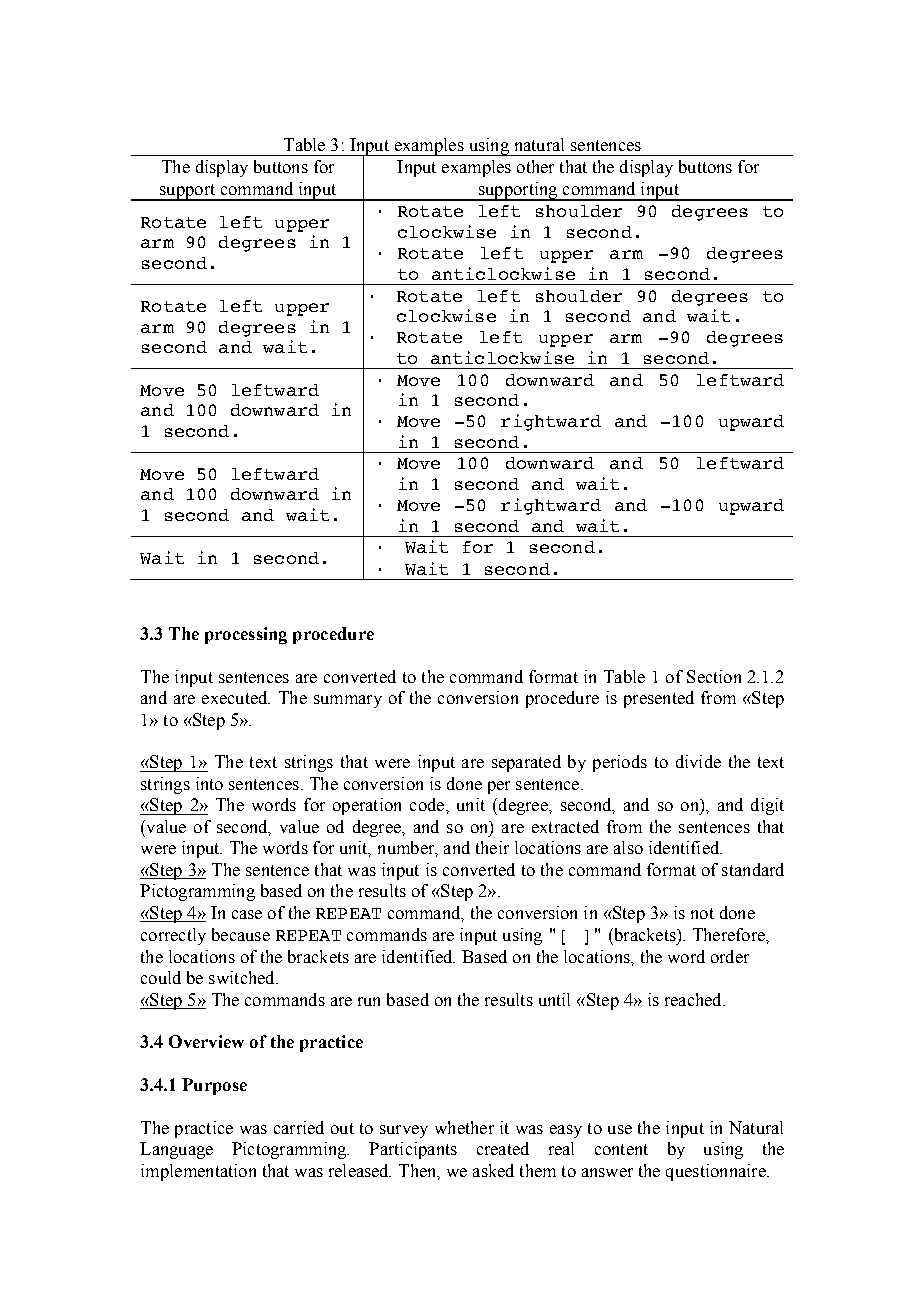 Image resolution: width=924 pixels, height=1308 pixels. I want to click on not, so click(702, 913).
